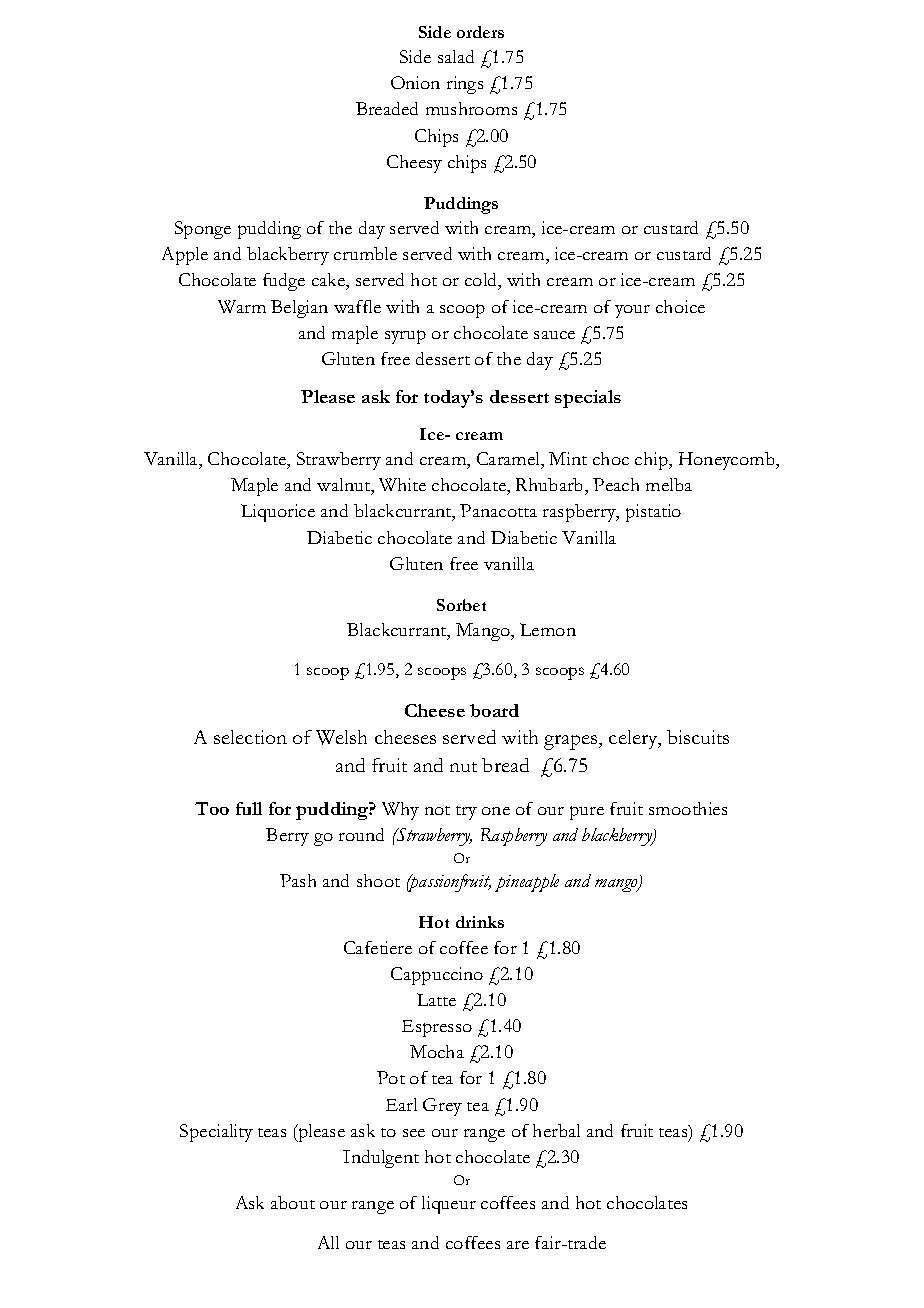 The height and width of the page is (1308, 924). Describe the element at coordinates (556, 1130) in the page. I see `herbal` at that location.
